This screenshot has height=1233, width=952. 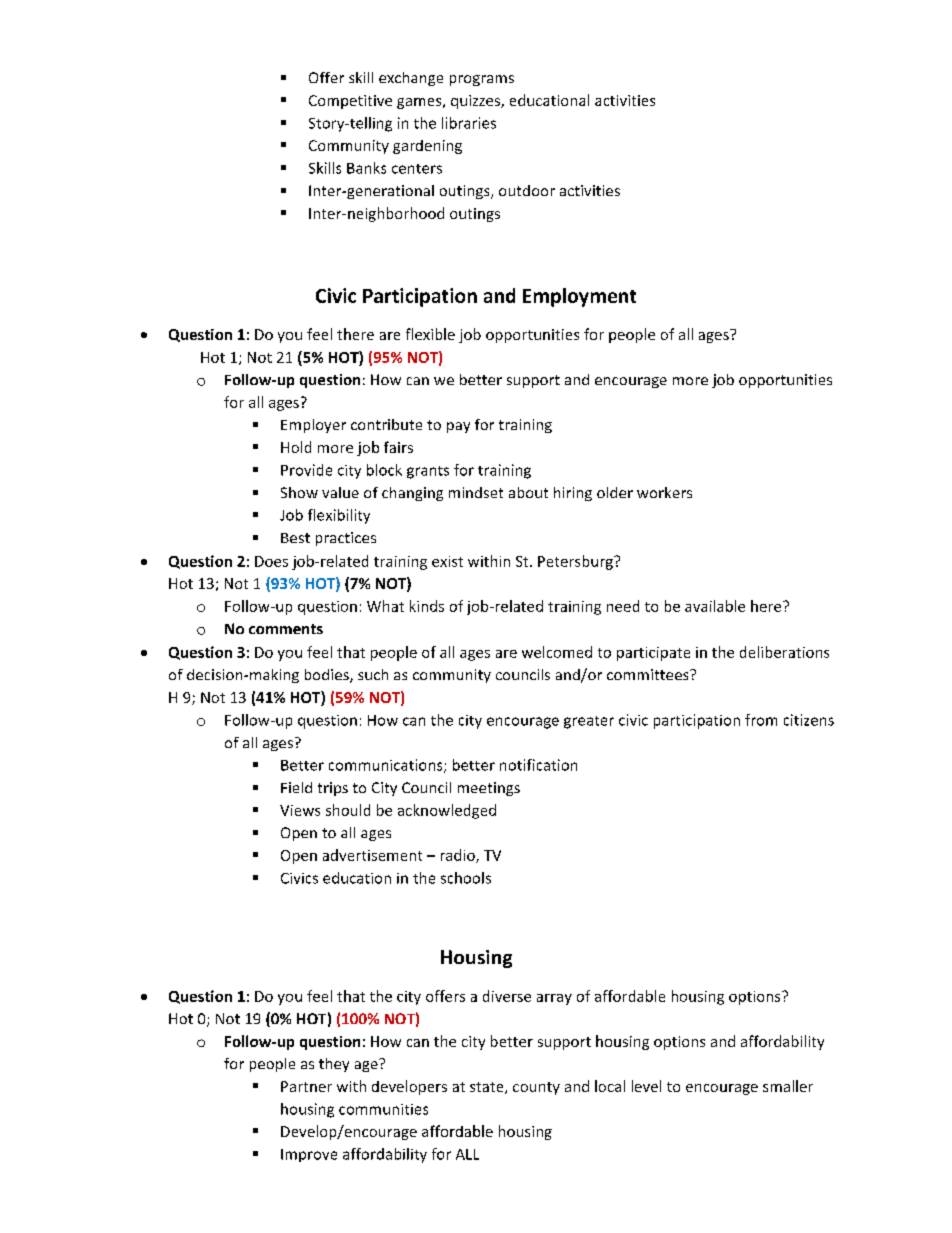 What do you see at coordinates (715, 606) in the screenshot?
I see `available` at bounding box center [715, 606].
